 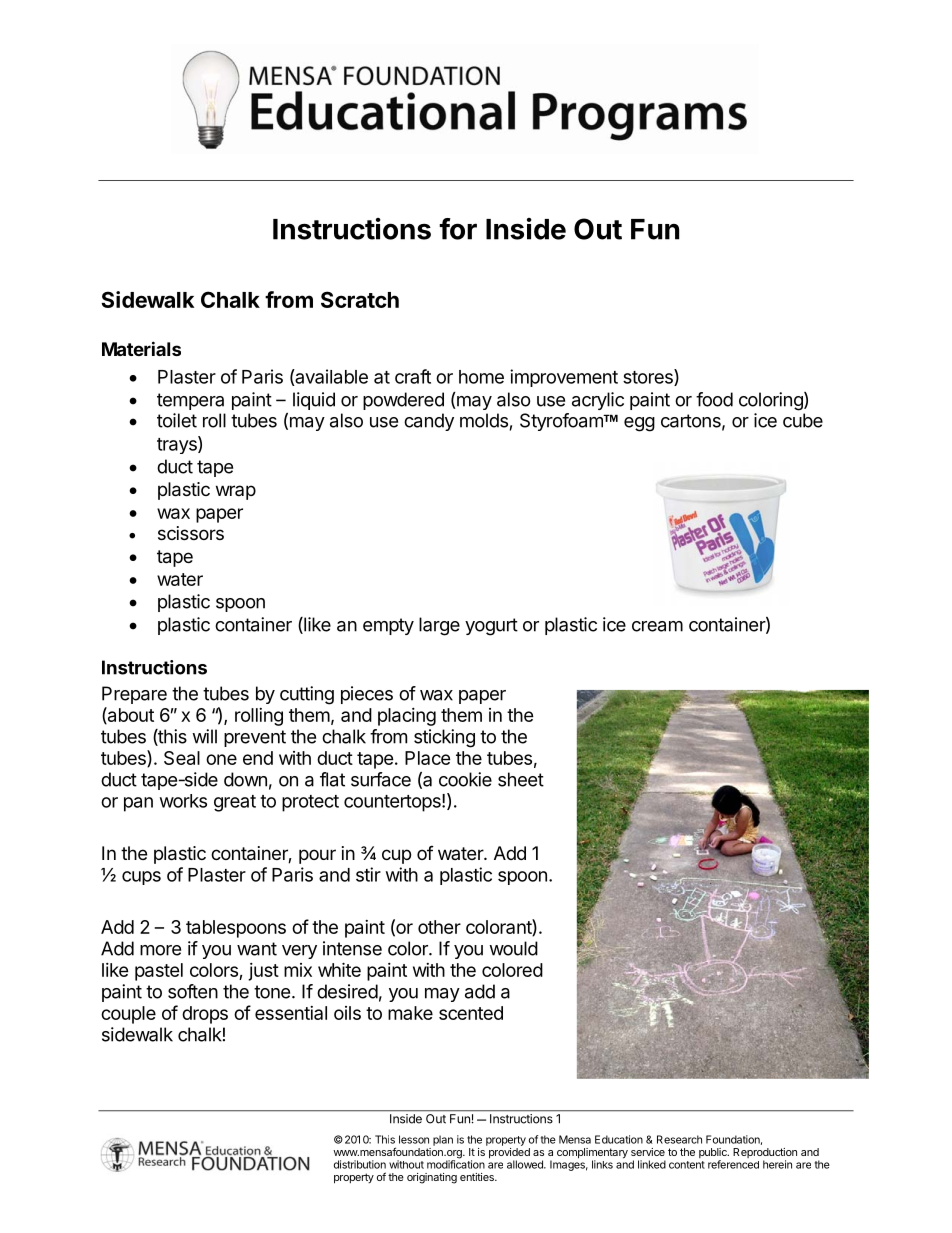 I want to click on modification, so click(x=456, y=1163).
